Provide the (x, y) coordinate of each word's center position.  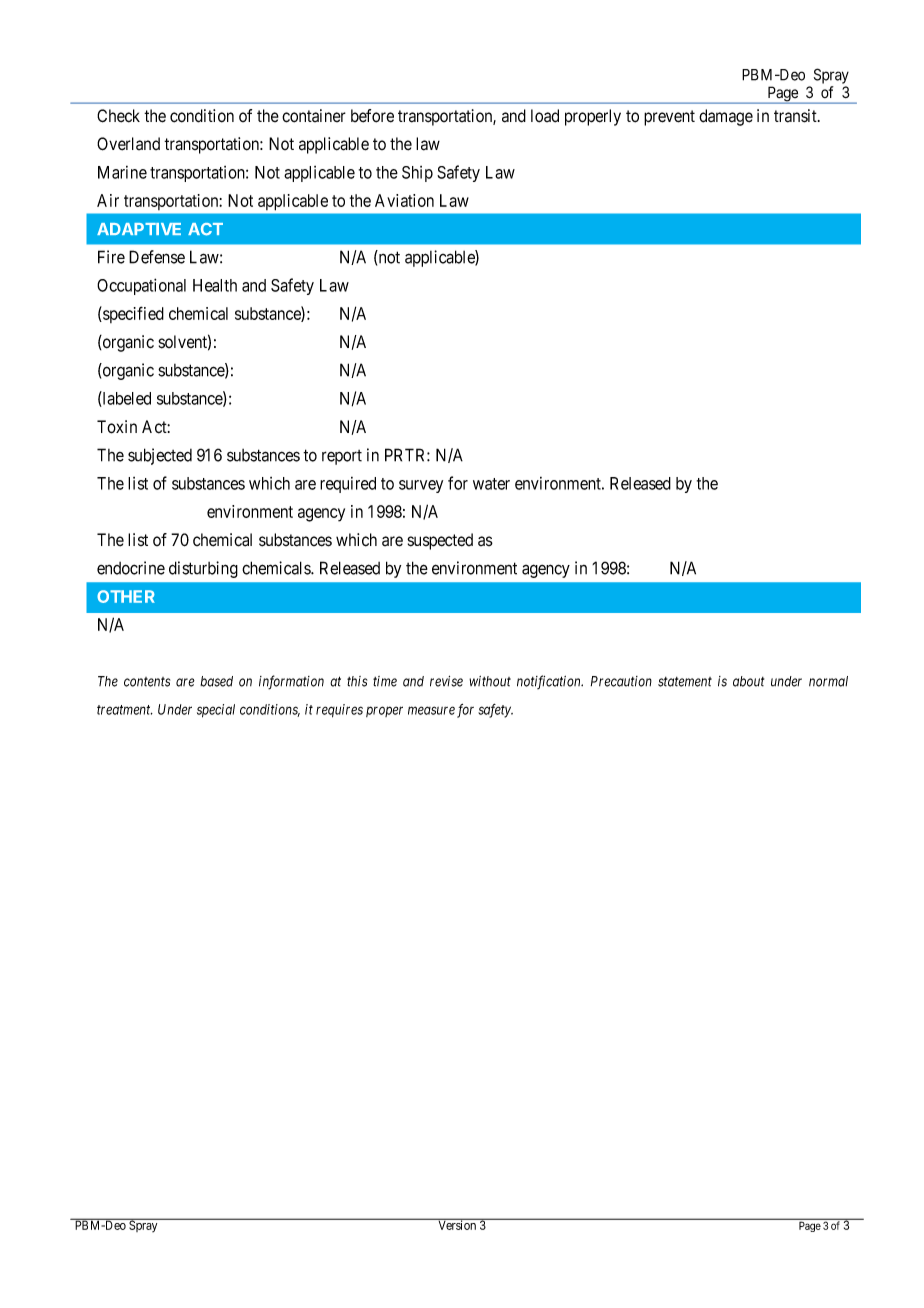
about (748, 681)
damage (726, 117)
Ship (417, 174)
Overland (128, 144)
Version (457, 1224)
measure (431, 710)
